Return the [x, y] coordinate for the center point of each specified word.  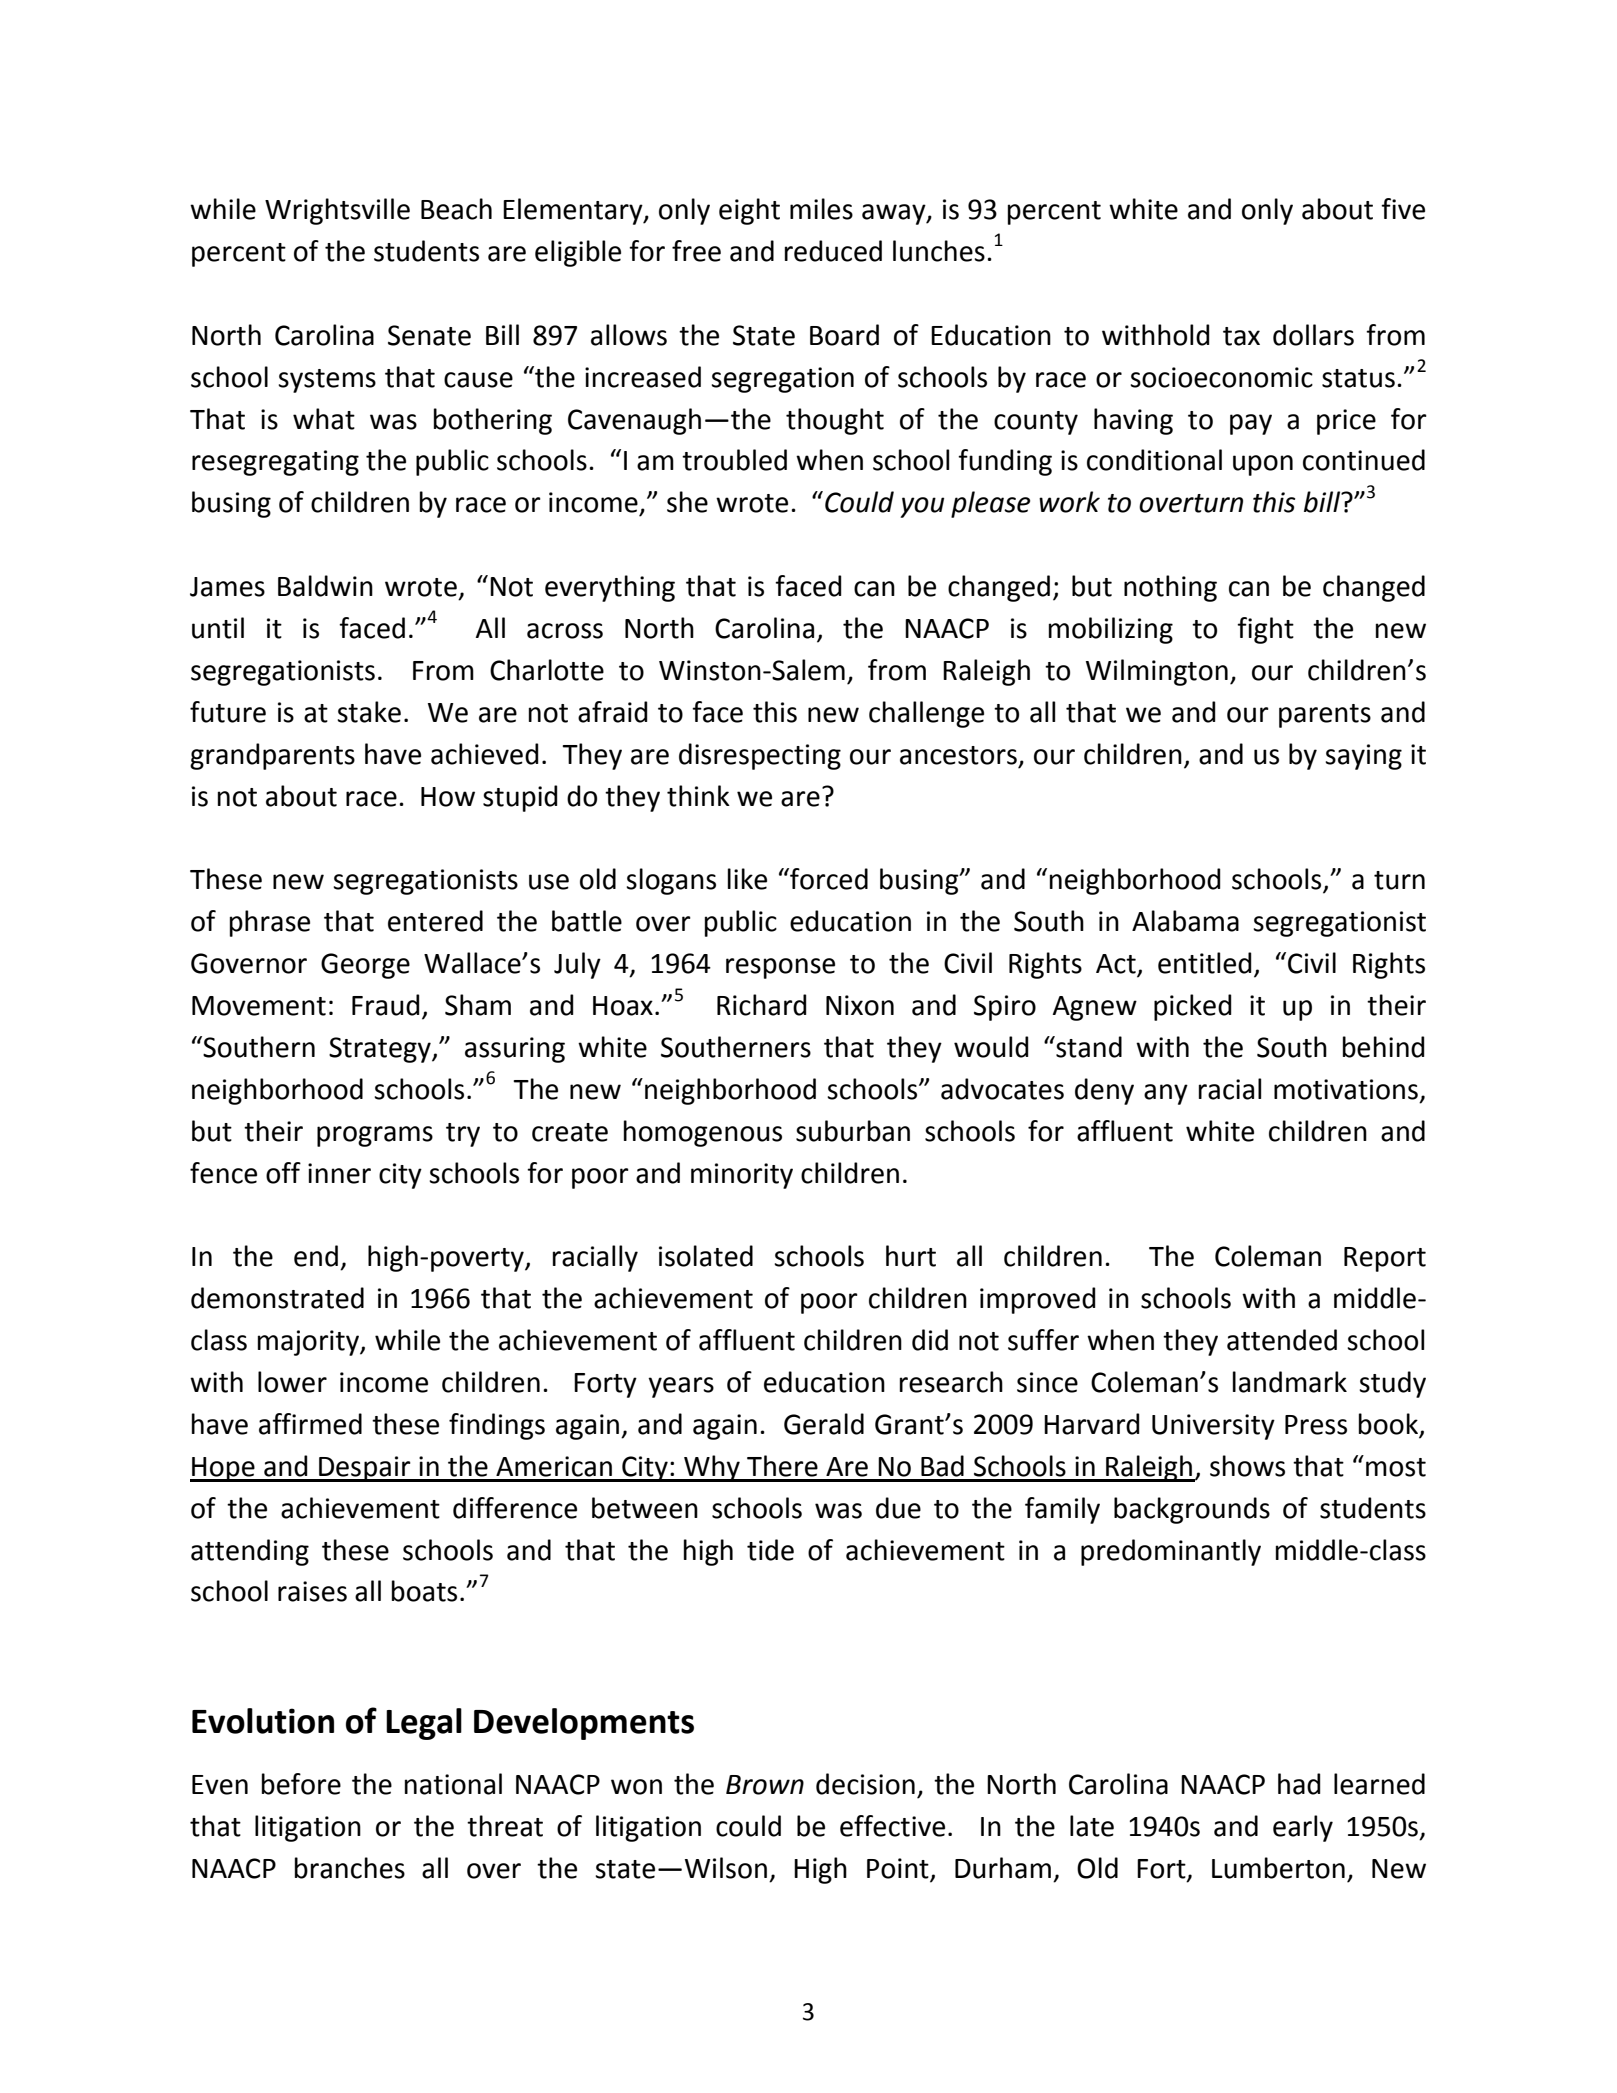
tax [1241, 336]
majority [309, 1343]
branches [350, 1868]
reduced [833, 251]
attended [1282, 1340]
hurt [911, 1256]
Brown [765, 1785]
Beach [456, 209]
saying [1363, 757]
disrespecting [760, 756]
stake [369, 712]
